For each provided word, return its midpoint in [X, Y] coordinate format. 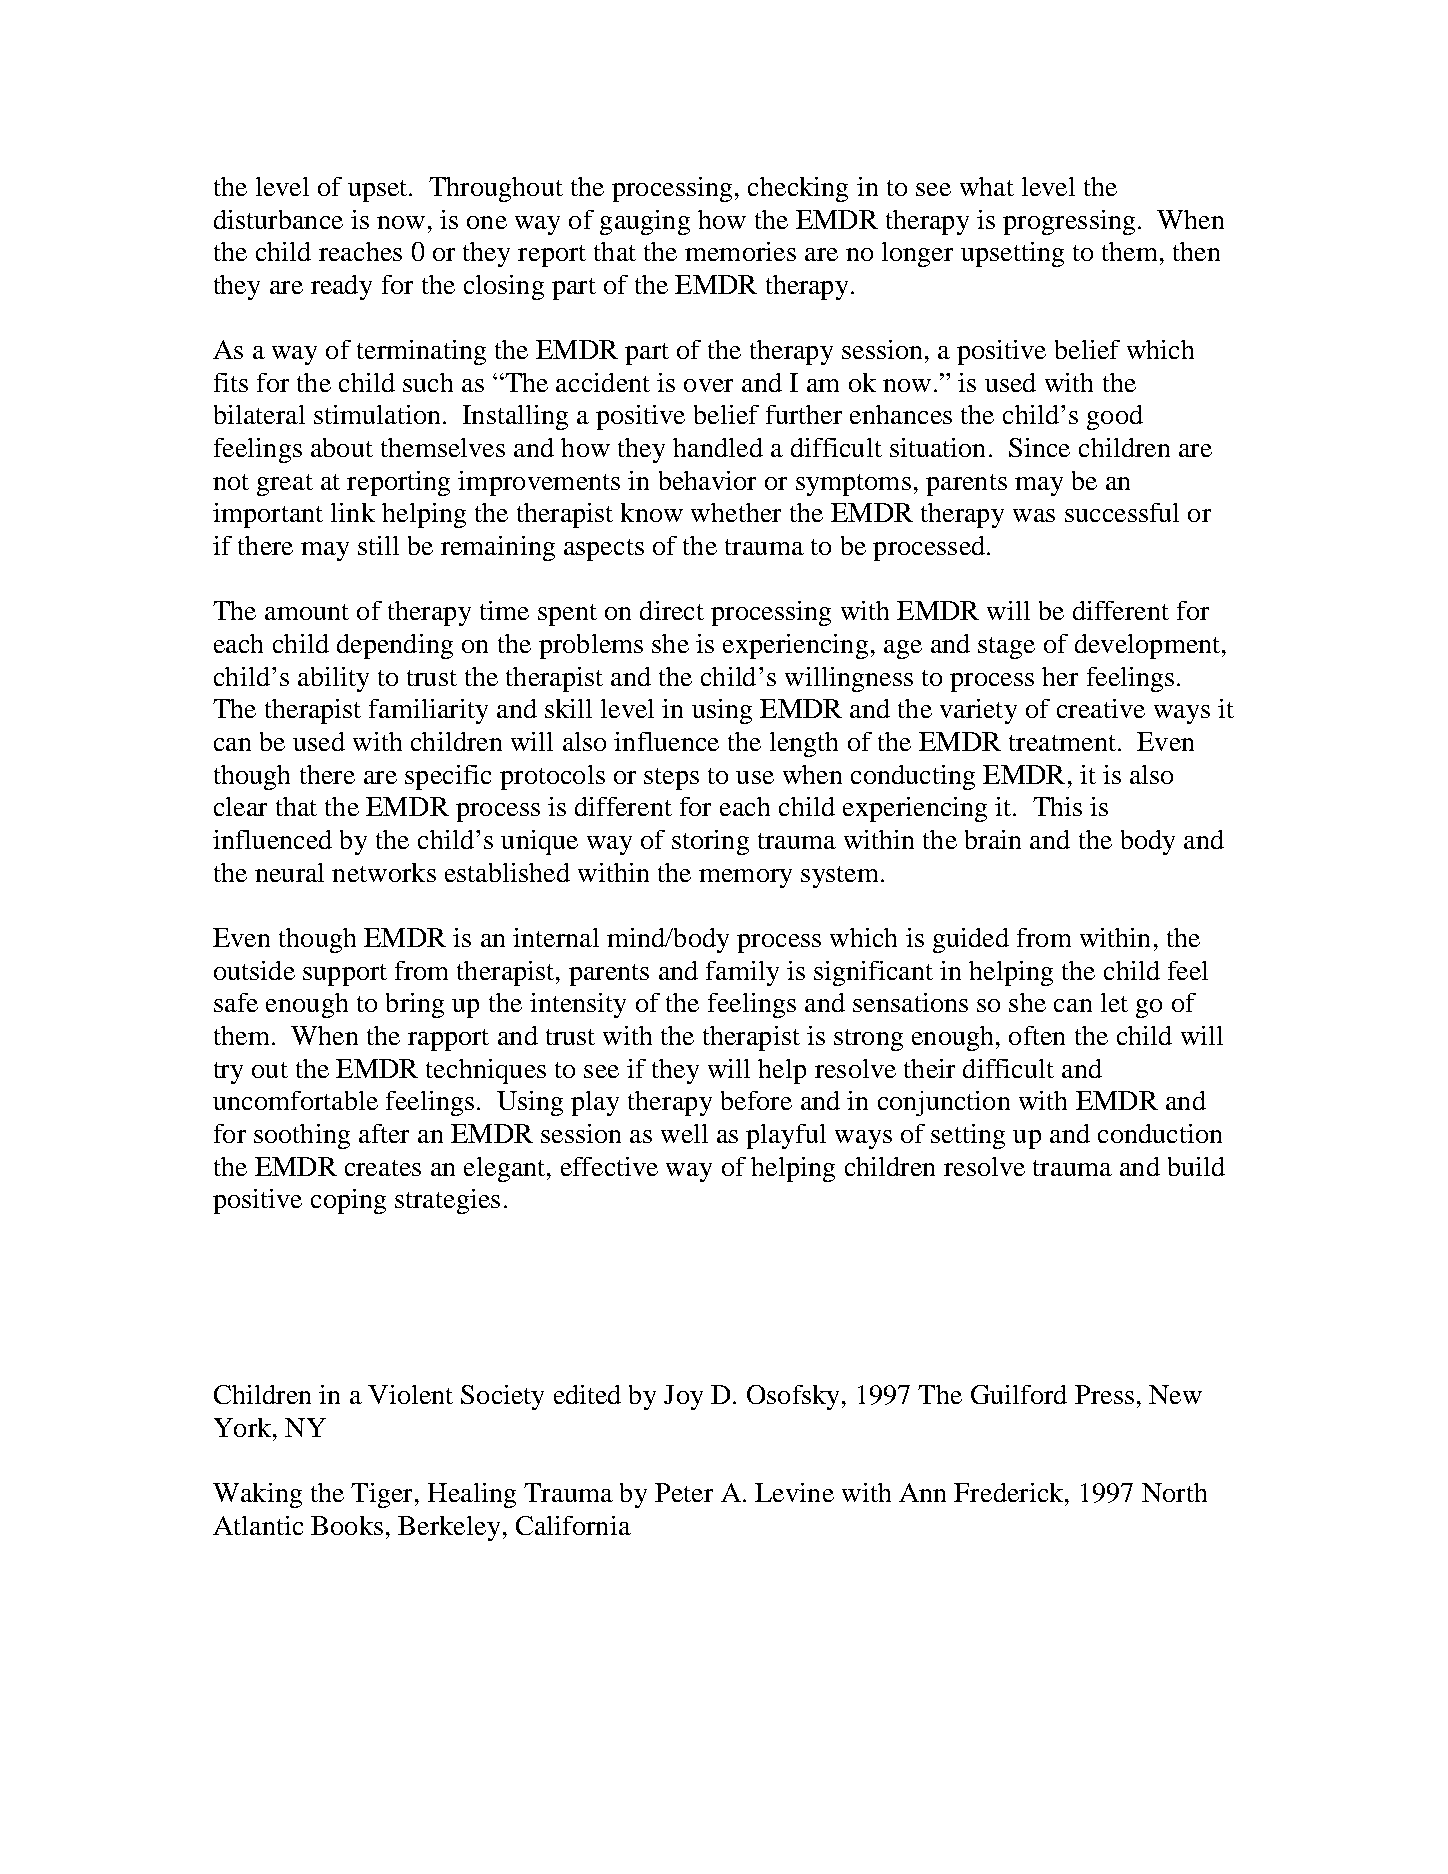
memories [740, 251]
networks [384, 872]
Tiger [381, 1495]
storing [710, 842]
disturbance [278, 219]
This [1057, 806]
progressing [1069, 222]
